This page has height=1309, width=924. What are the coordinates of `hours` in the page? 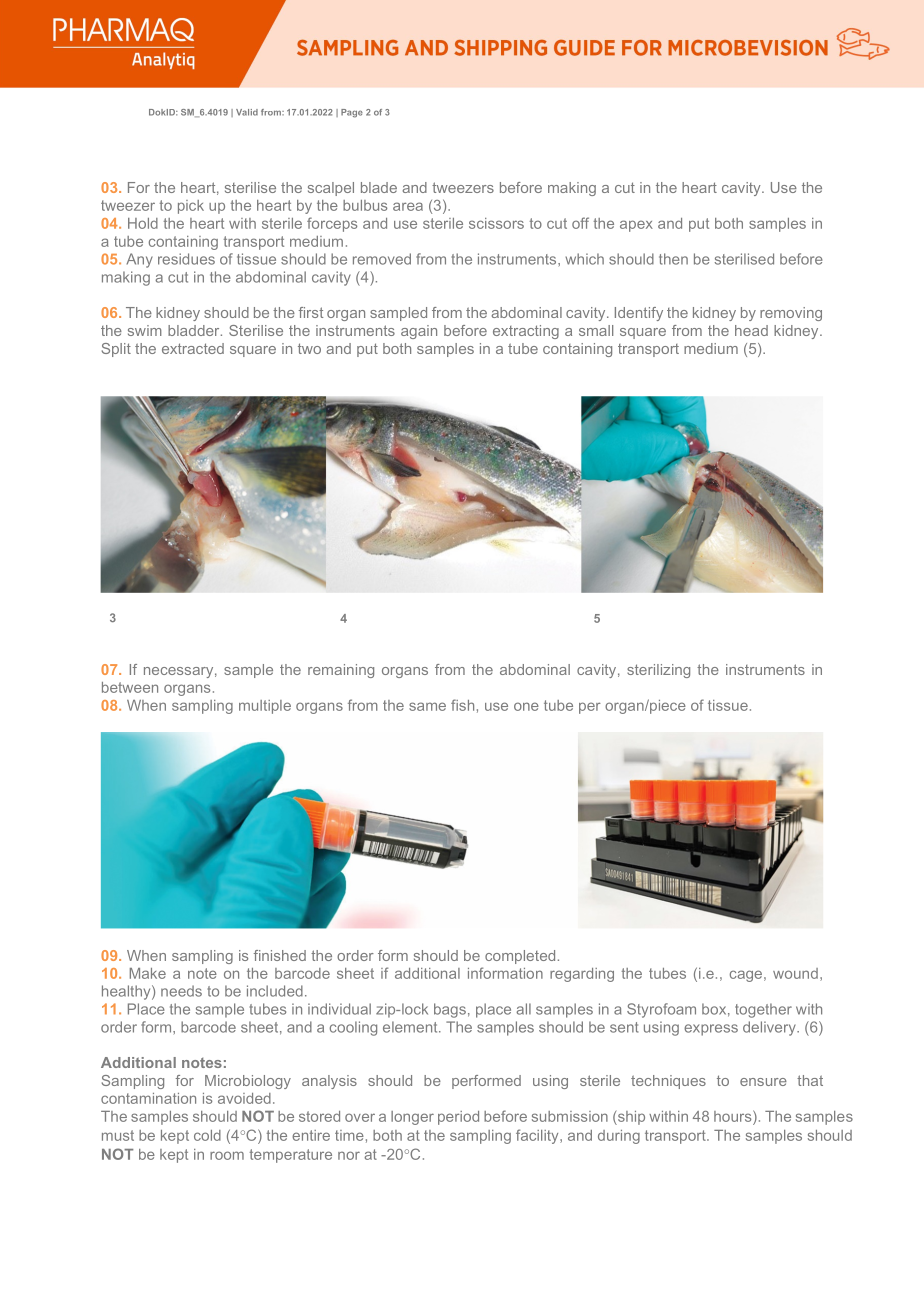 It's located at (734, 1116).
